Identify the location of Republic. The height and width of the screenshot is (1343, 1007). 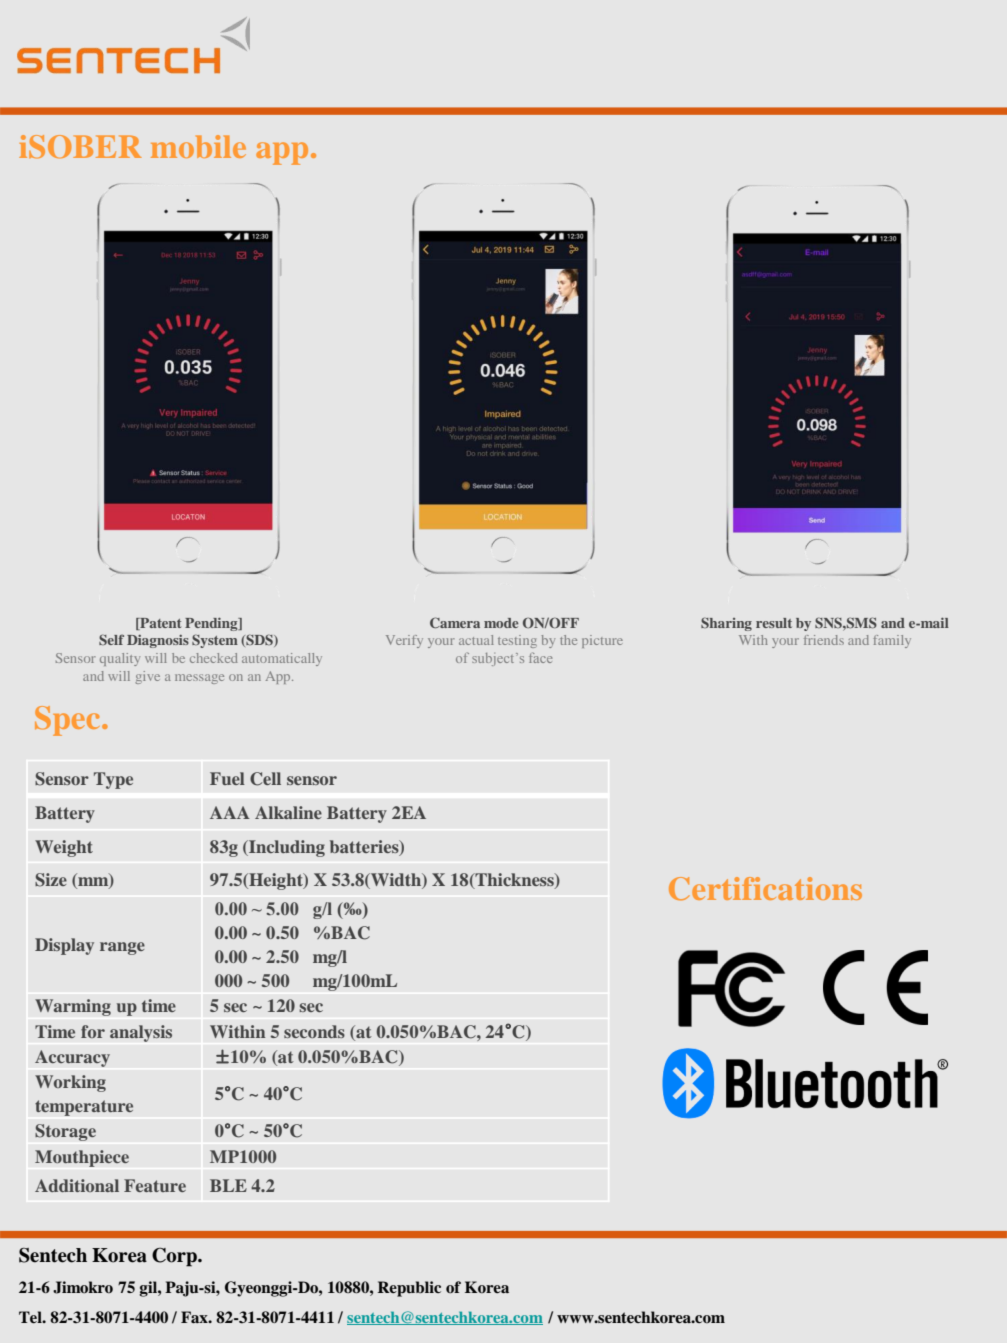
(409, 1289).
